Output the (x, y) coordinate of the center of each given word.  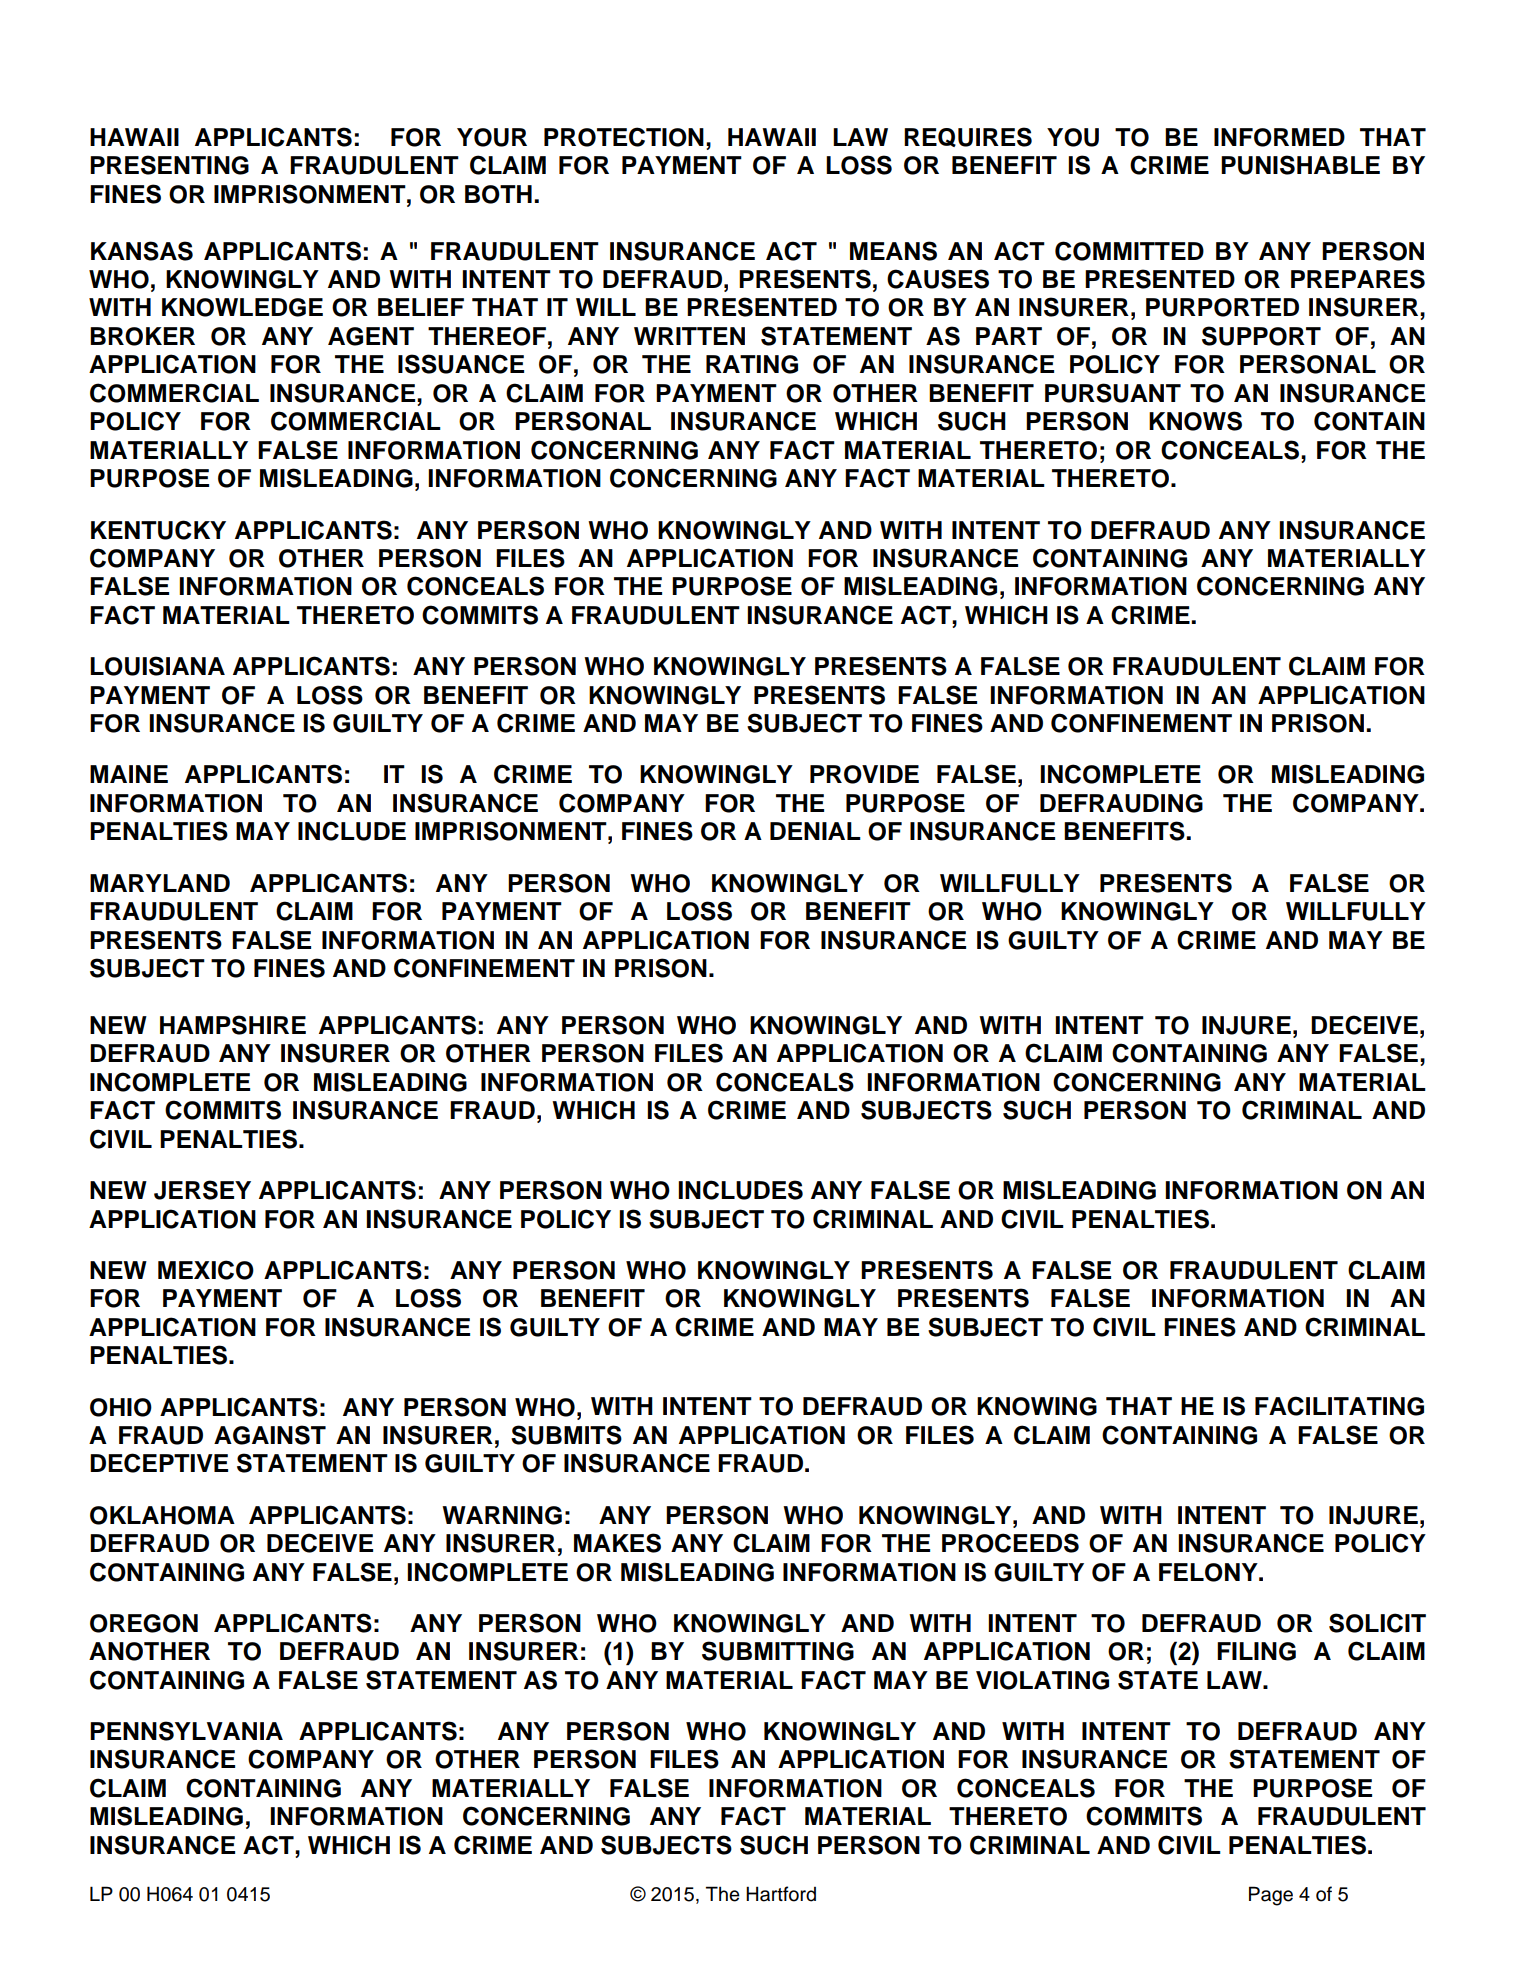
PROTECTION (624, 137)
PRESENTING (169, 165)
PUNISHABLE (1300, 165)
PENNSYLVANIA (186, 1731)
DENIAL (815, 831)
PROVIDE (864, 774)
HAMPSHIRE (233, 1025)
